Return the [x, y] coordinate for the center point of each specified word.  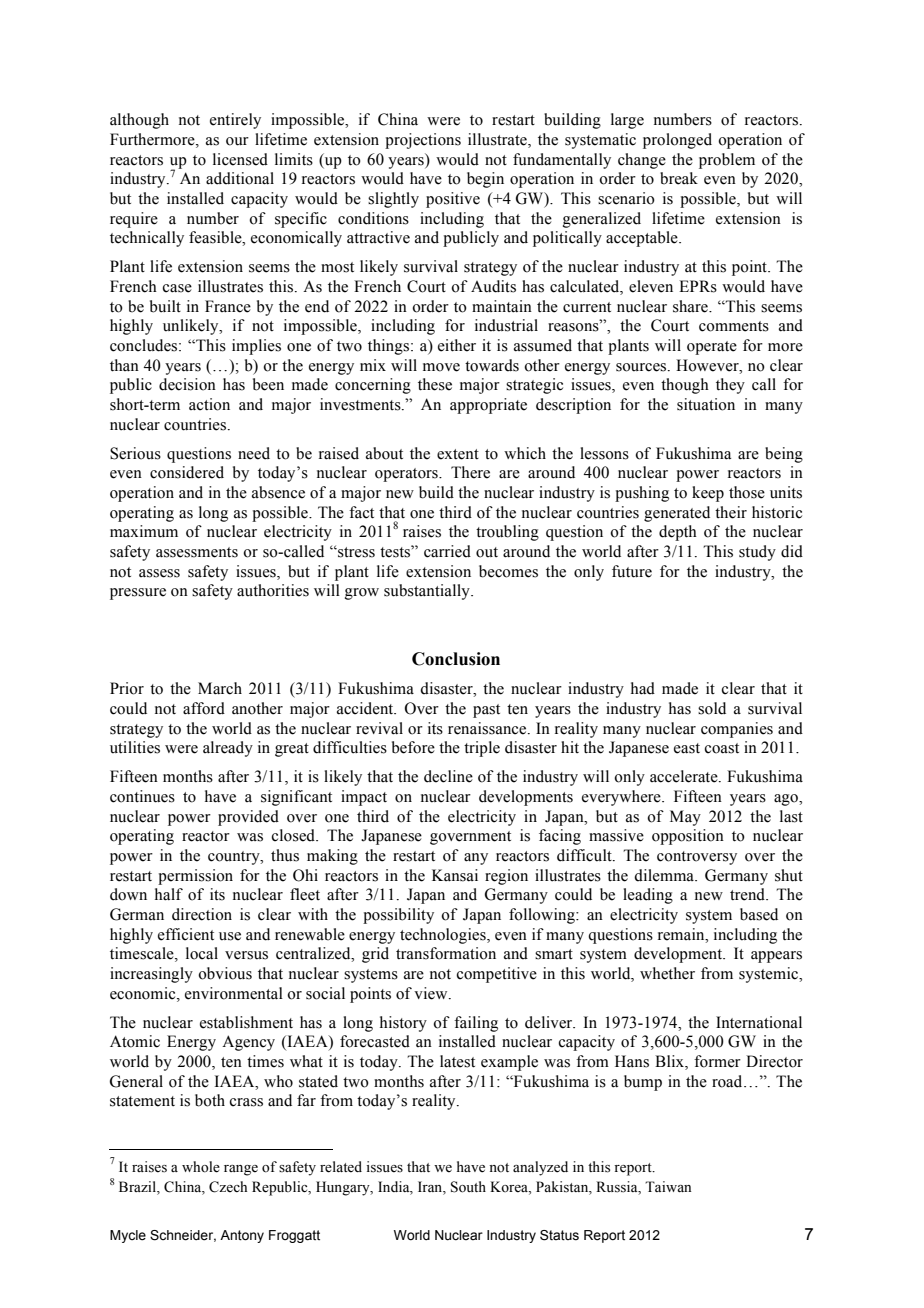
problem [727, 161]
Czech [228, 1187]
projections [423, 141]
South [468, 1187]
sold [712, 708]
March [220, 688]
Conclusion [456, 659]
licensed [240, 159]
